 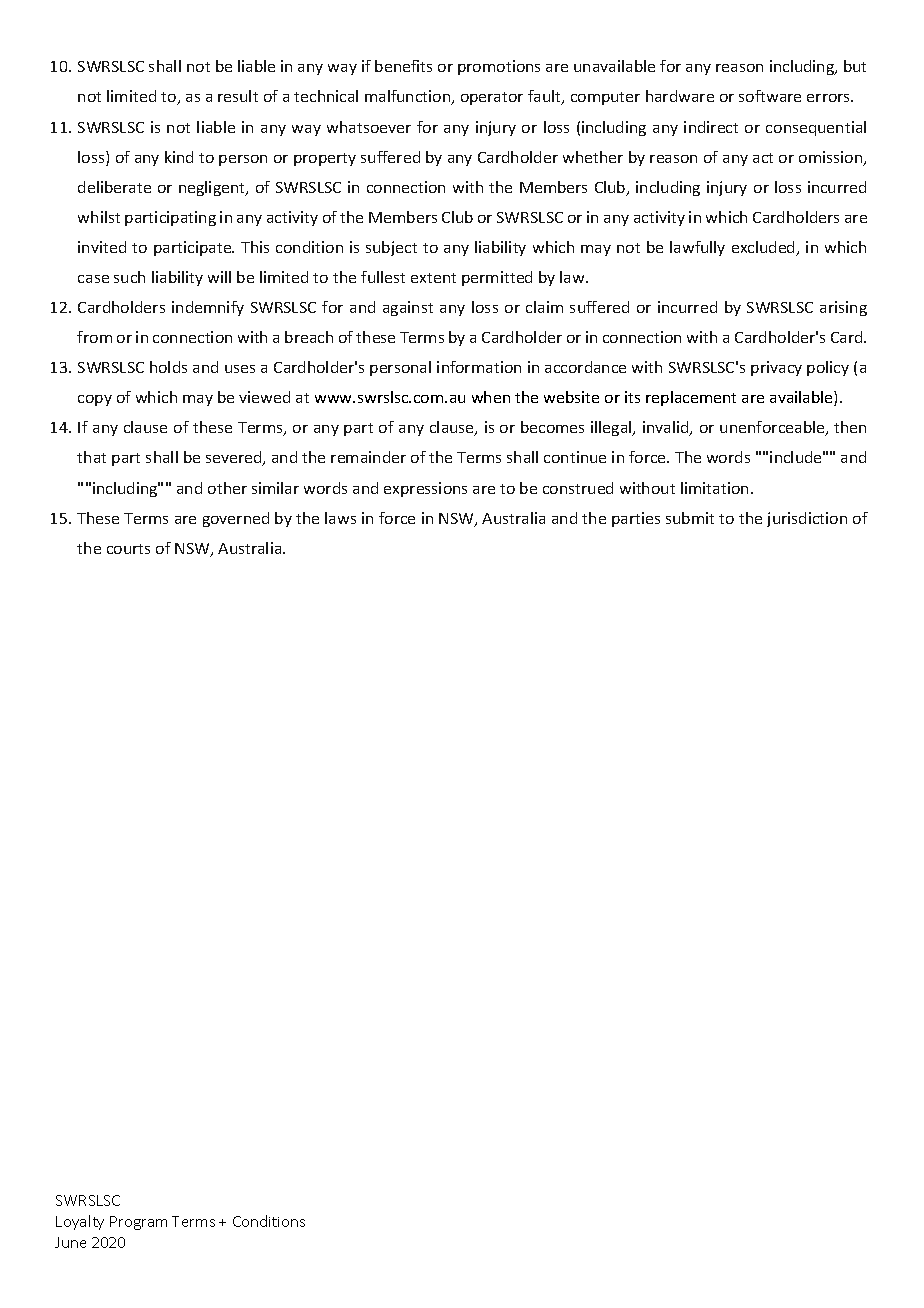 I want to click on result, so click(x=238, y=96).
